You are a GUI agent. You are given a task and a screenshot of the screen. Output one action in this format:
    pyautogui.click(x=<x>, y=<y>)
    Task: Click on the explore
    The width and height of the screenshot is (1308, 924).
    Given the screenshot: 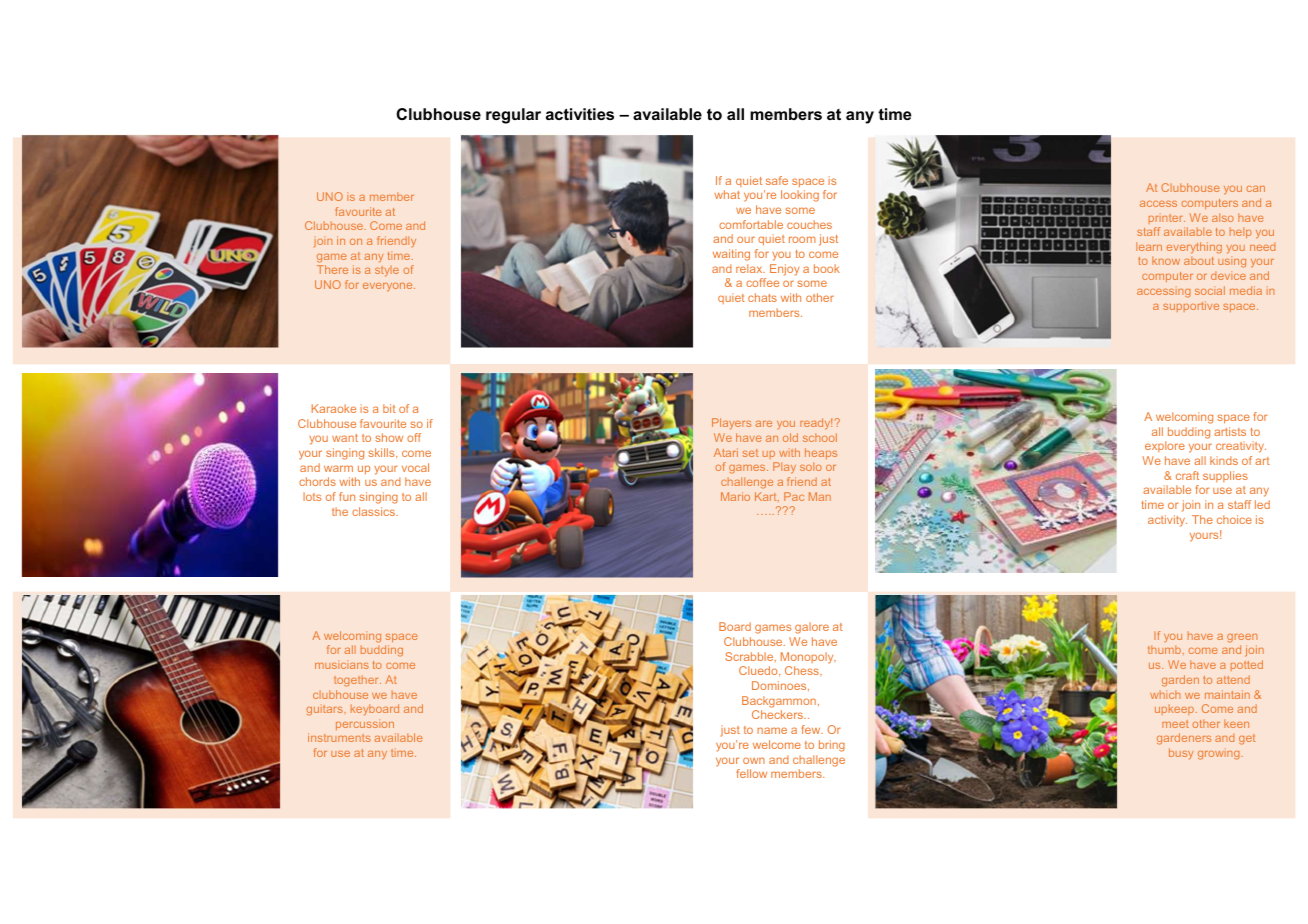 What is the action you would take?
    pyautogui.click(x=1165, y=446)
